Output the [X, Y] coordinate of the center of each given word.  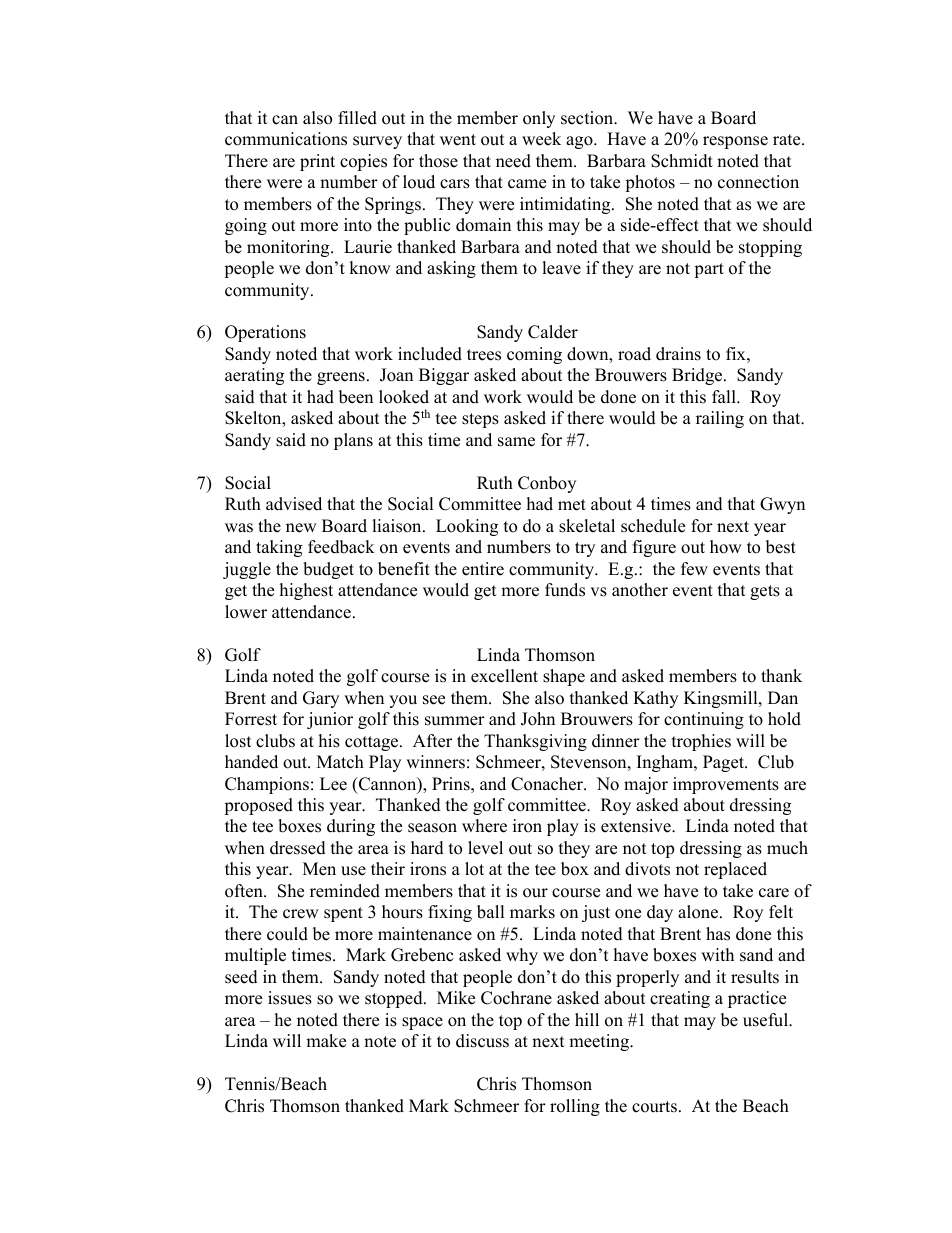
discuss [482, 1041]
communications [286, 139]
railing [720, 419]
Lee [333, 784]
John [538, 719]
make [326, 1041]
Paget [724, 763]
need [513, 161]
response [735, 142]
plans [353, 441]
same [516, 442]
